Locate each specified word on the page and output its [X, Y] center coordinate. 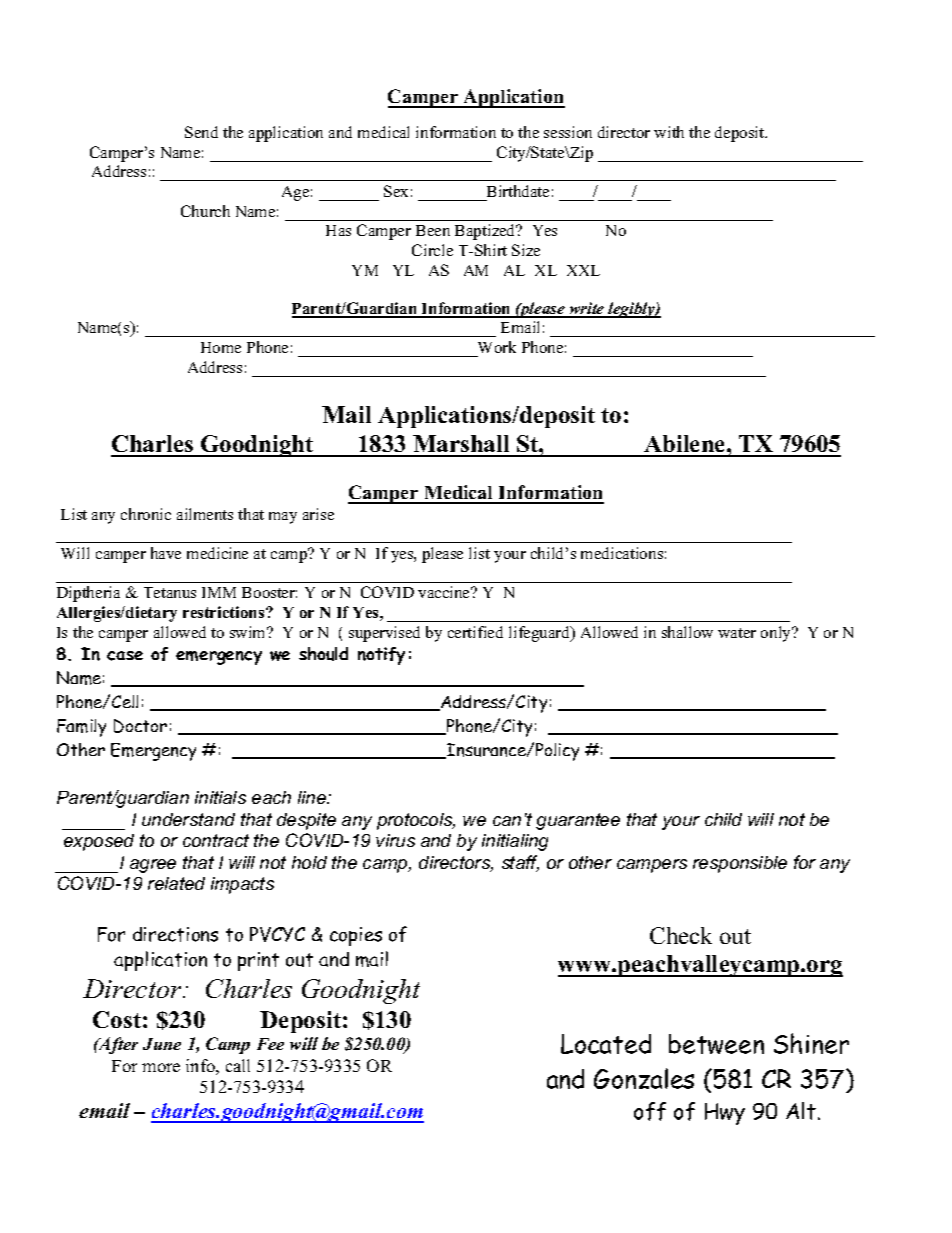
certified [475, 632]
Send [201, 132]
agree [153, 866]
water [737, 633]
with [669, 132]
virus [395, 840]
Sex [396, 191]
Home [221, 347]
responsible [740, 864]
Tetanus [170, 592]
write [587, 309]
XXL [583, 270]
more [161, 1067]
